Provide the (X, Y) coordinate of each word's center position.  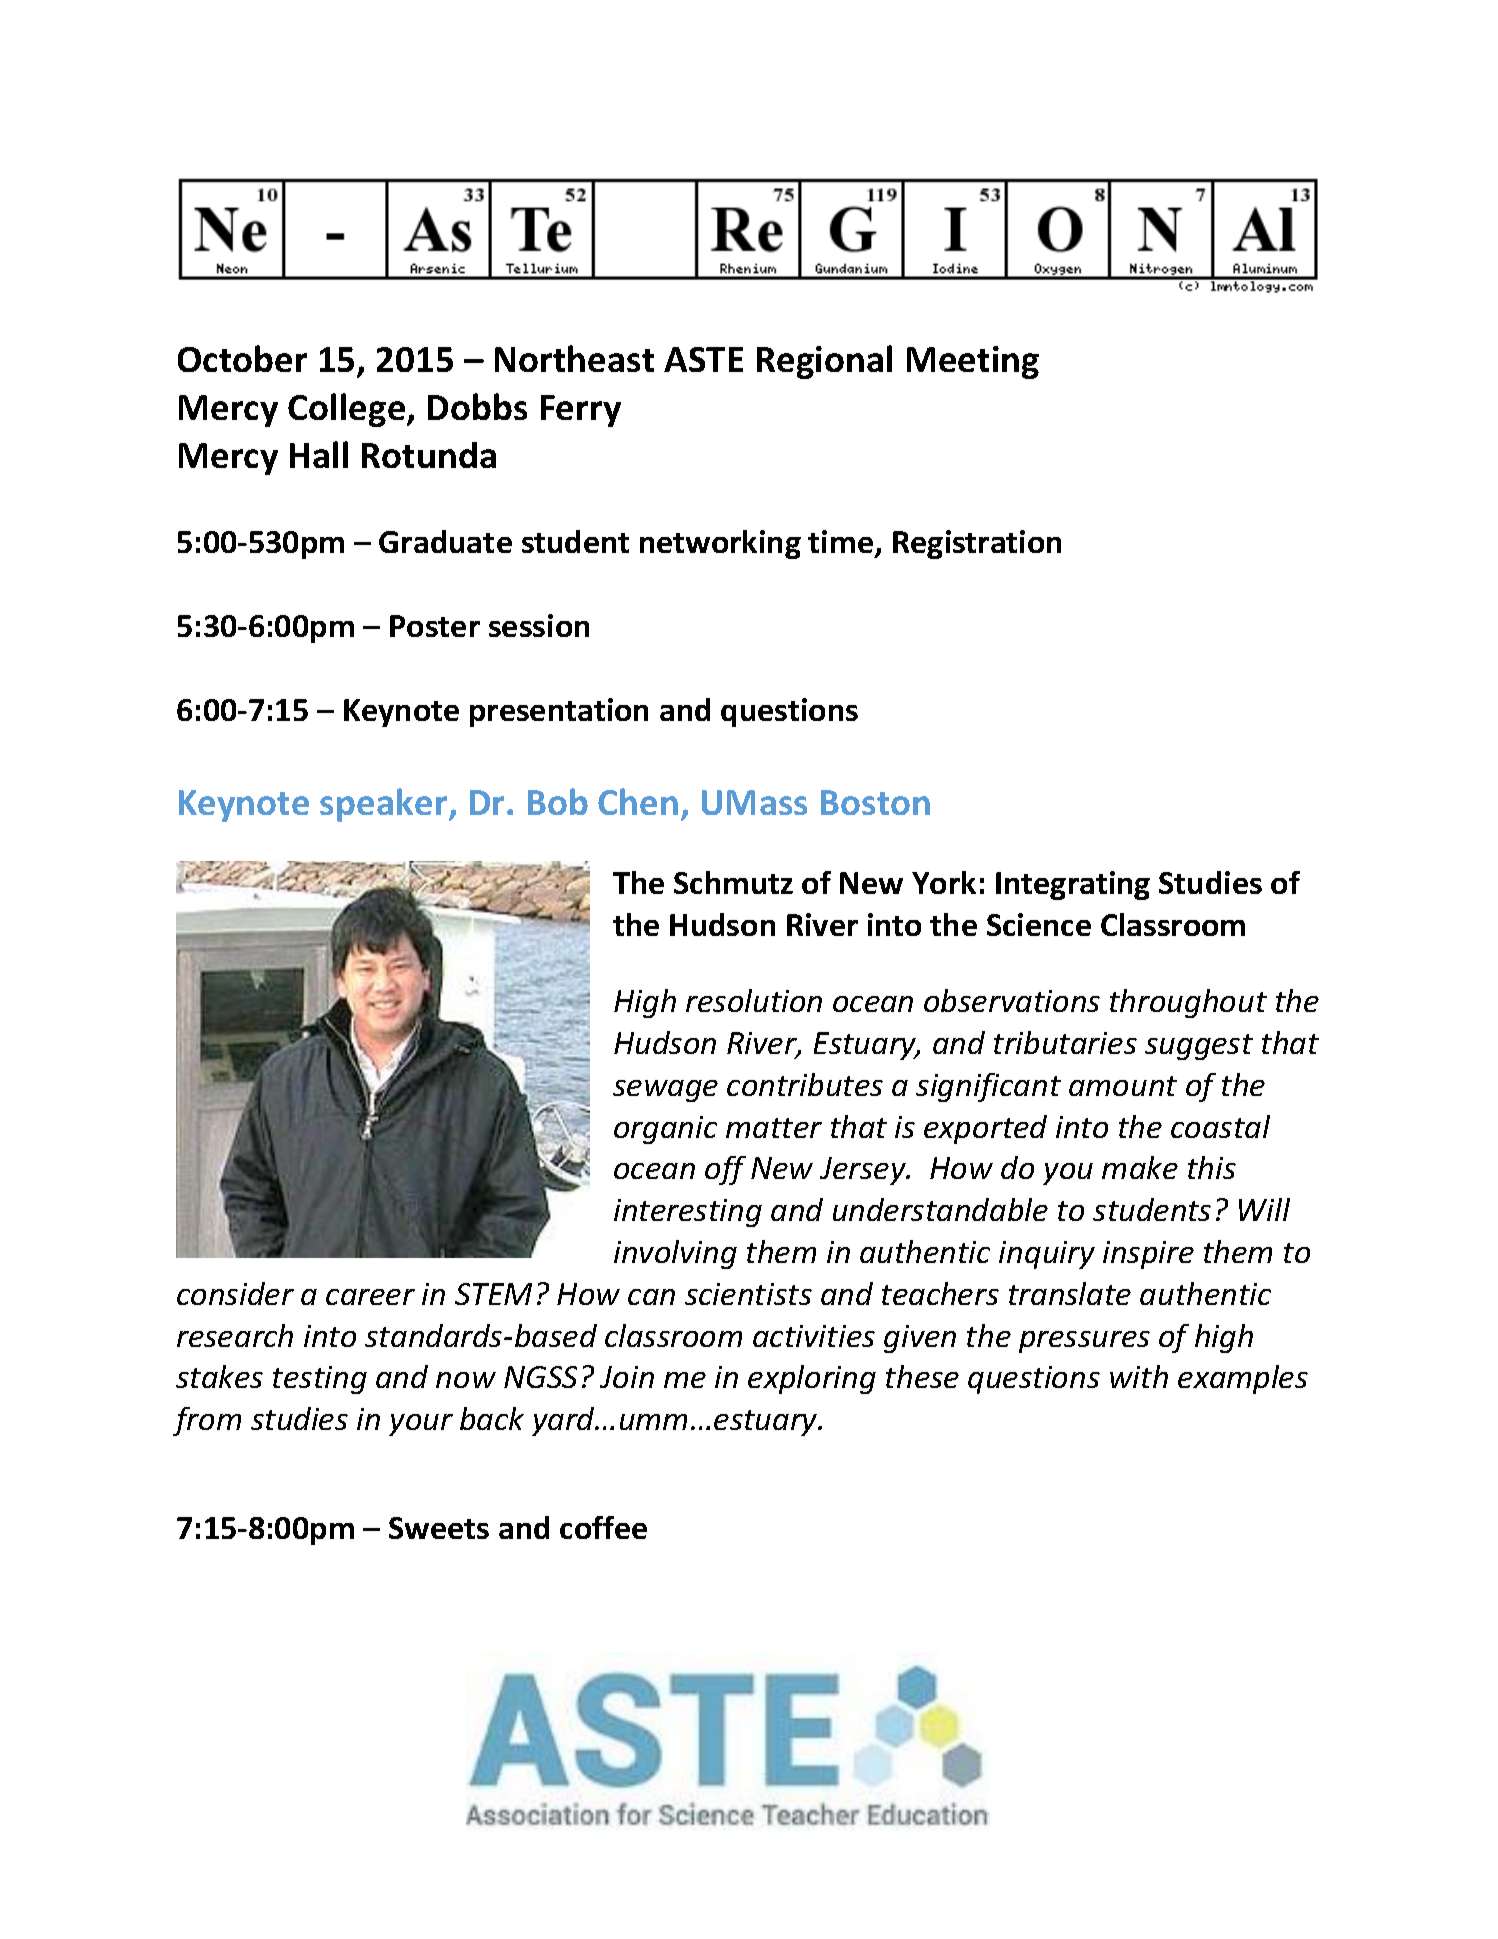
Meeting (973, 362)
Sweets (439, 1528)
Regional (824, 362)
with (1139, 1376)
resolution (754, 1000)
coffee (603, 1527)
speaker (385, 805)
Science (1039, 924)
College (348, 410)
